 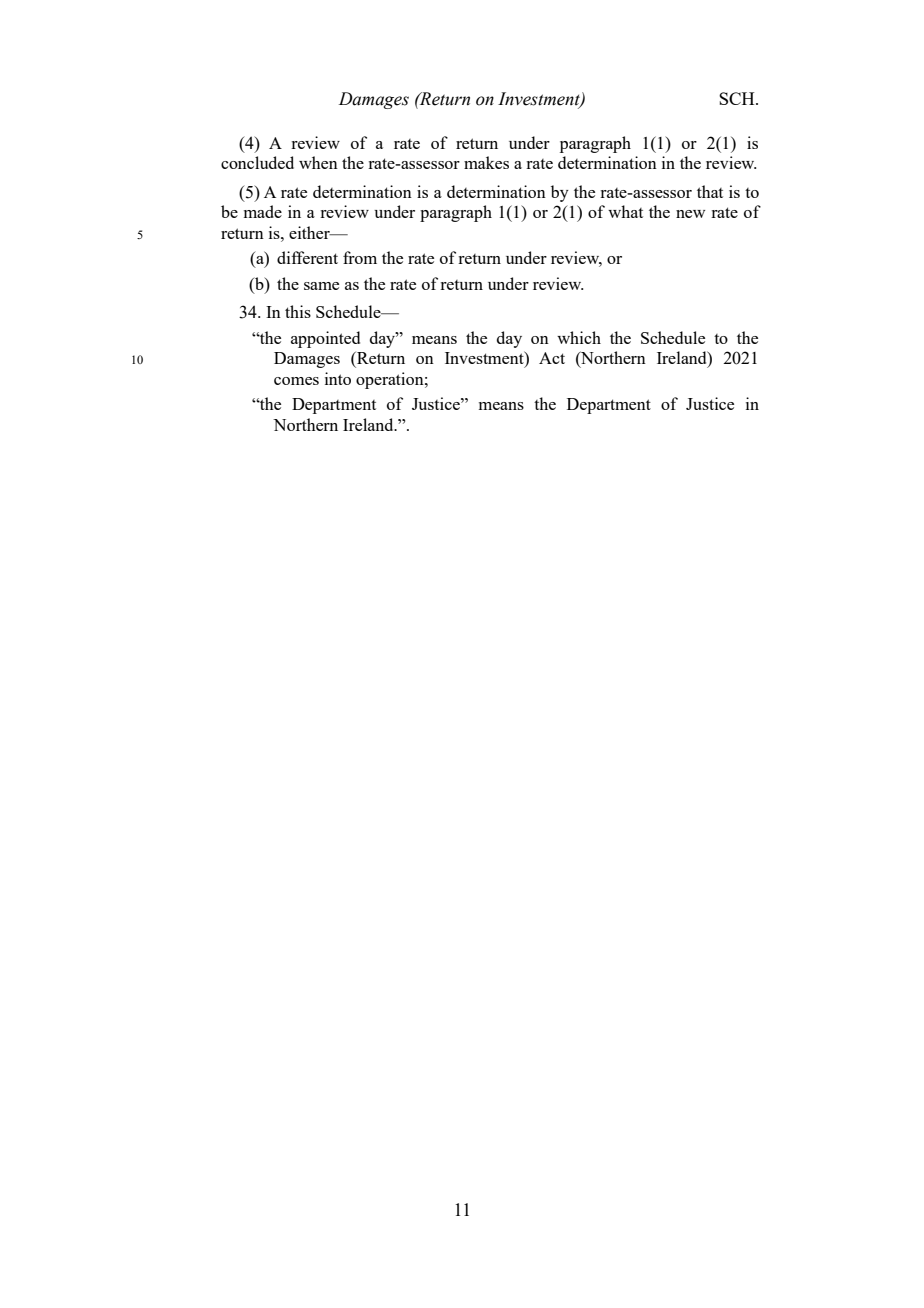 I want to click on Act, so click(x=552, y=358).
